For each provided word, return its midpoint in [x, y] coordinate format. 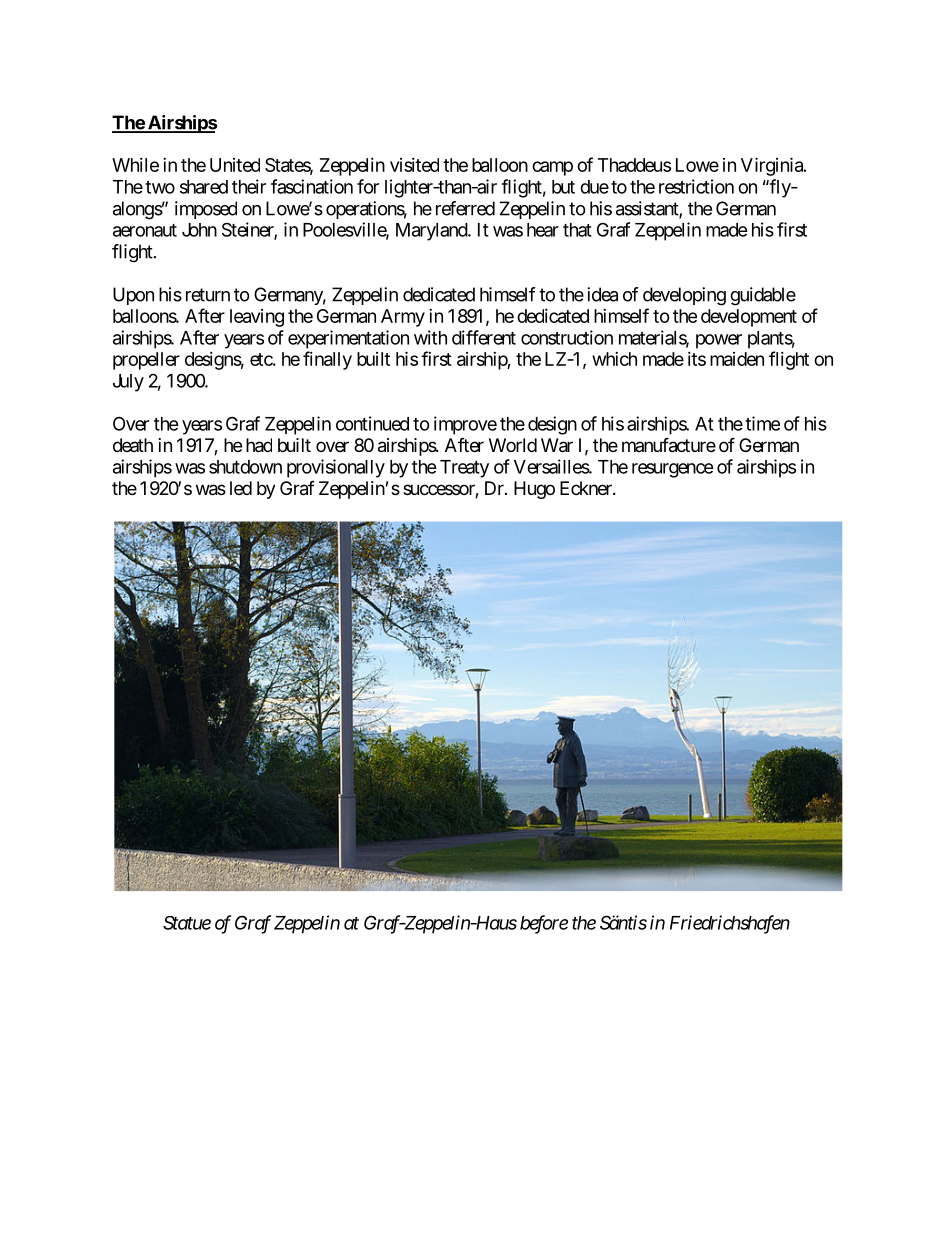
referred [465, 208]
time [762, 423]
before [544, 924]
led [241, 488]
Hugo [534, 490]
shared [204, 187]
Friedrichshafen [730, 924]
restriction [696, 186]
